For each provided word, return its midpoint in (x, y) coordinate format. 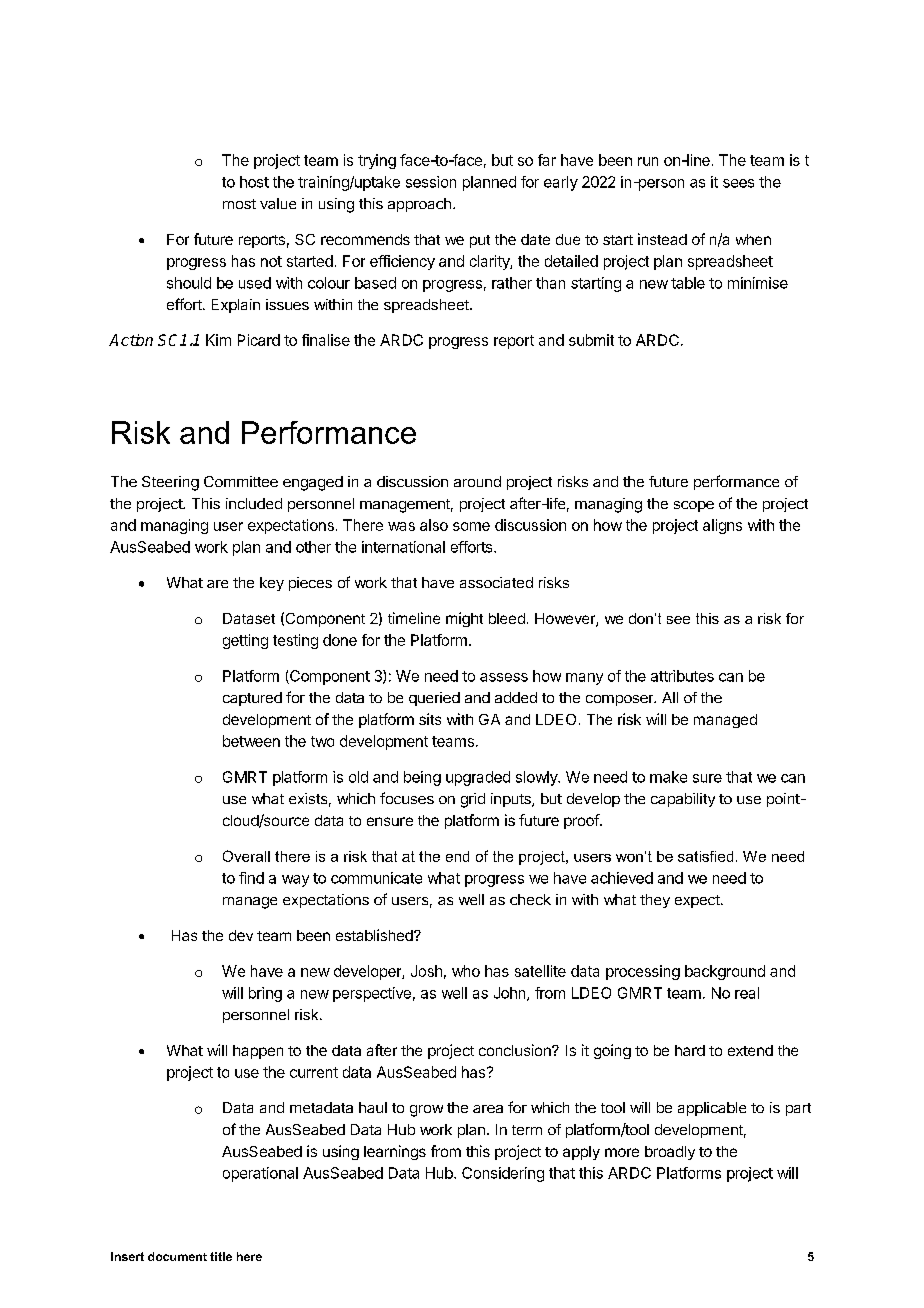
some (471, 526)
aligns (722, 526)
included (254, 503)
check (530, 899)
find (251, 878)
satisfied (705, 856)
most (239, 204)
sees (738, 183)
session (431, 182)
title (221, 1256)
